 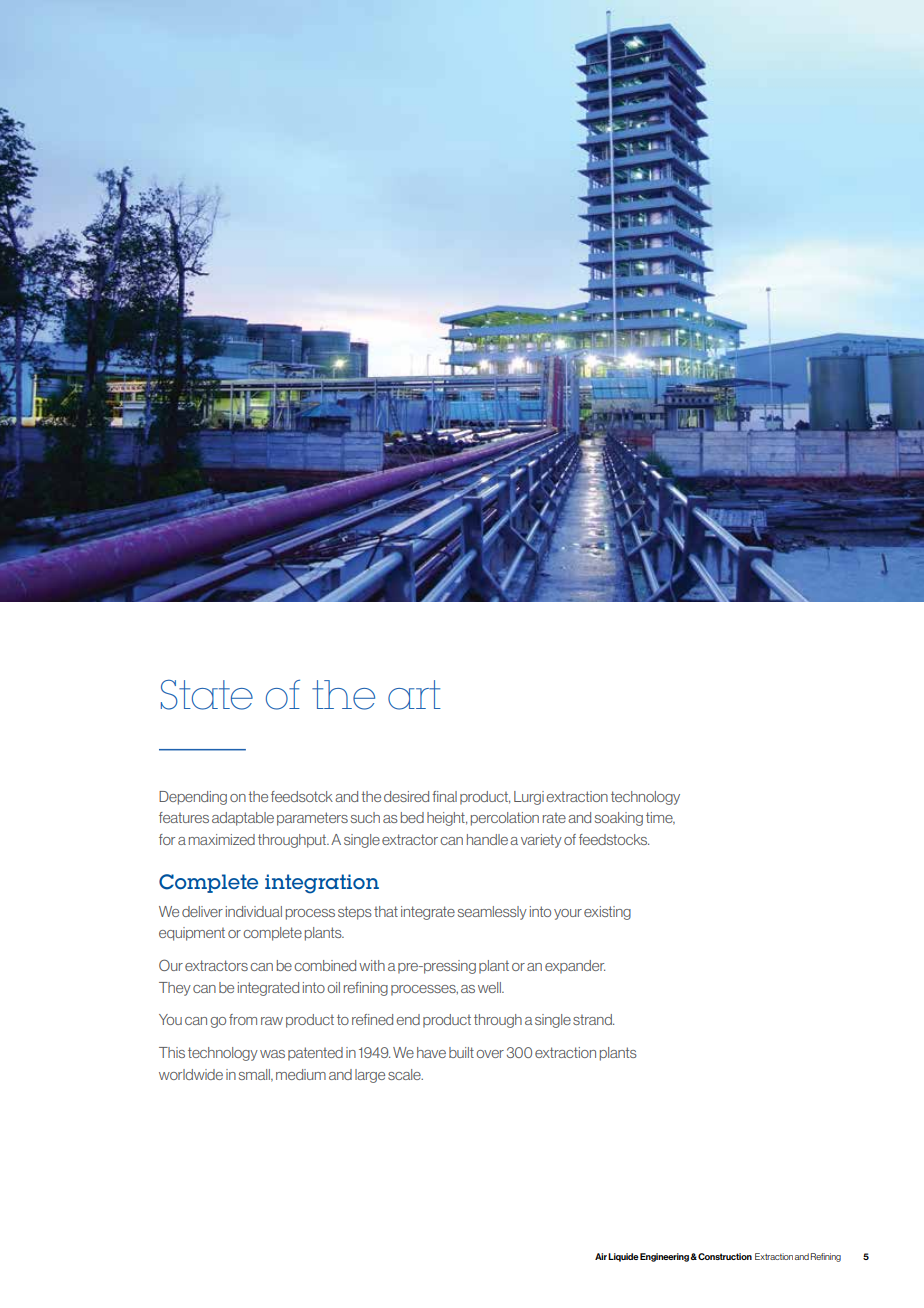 What do you see at coordinates (207, 695) in the screenshot?
I see `State` at bounding box center [207, 695].
